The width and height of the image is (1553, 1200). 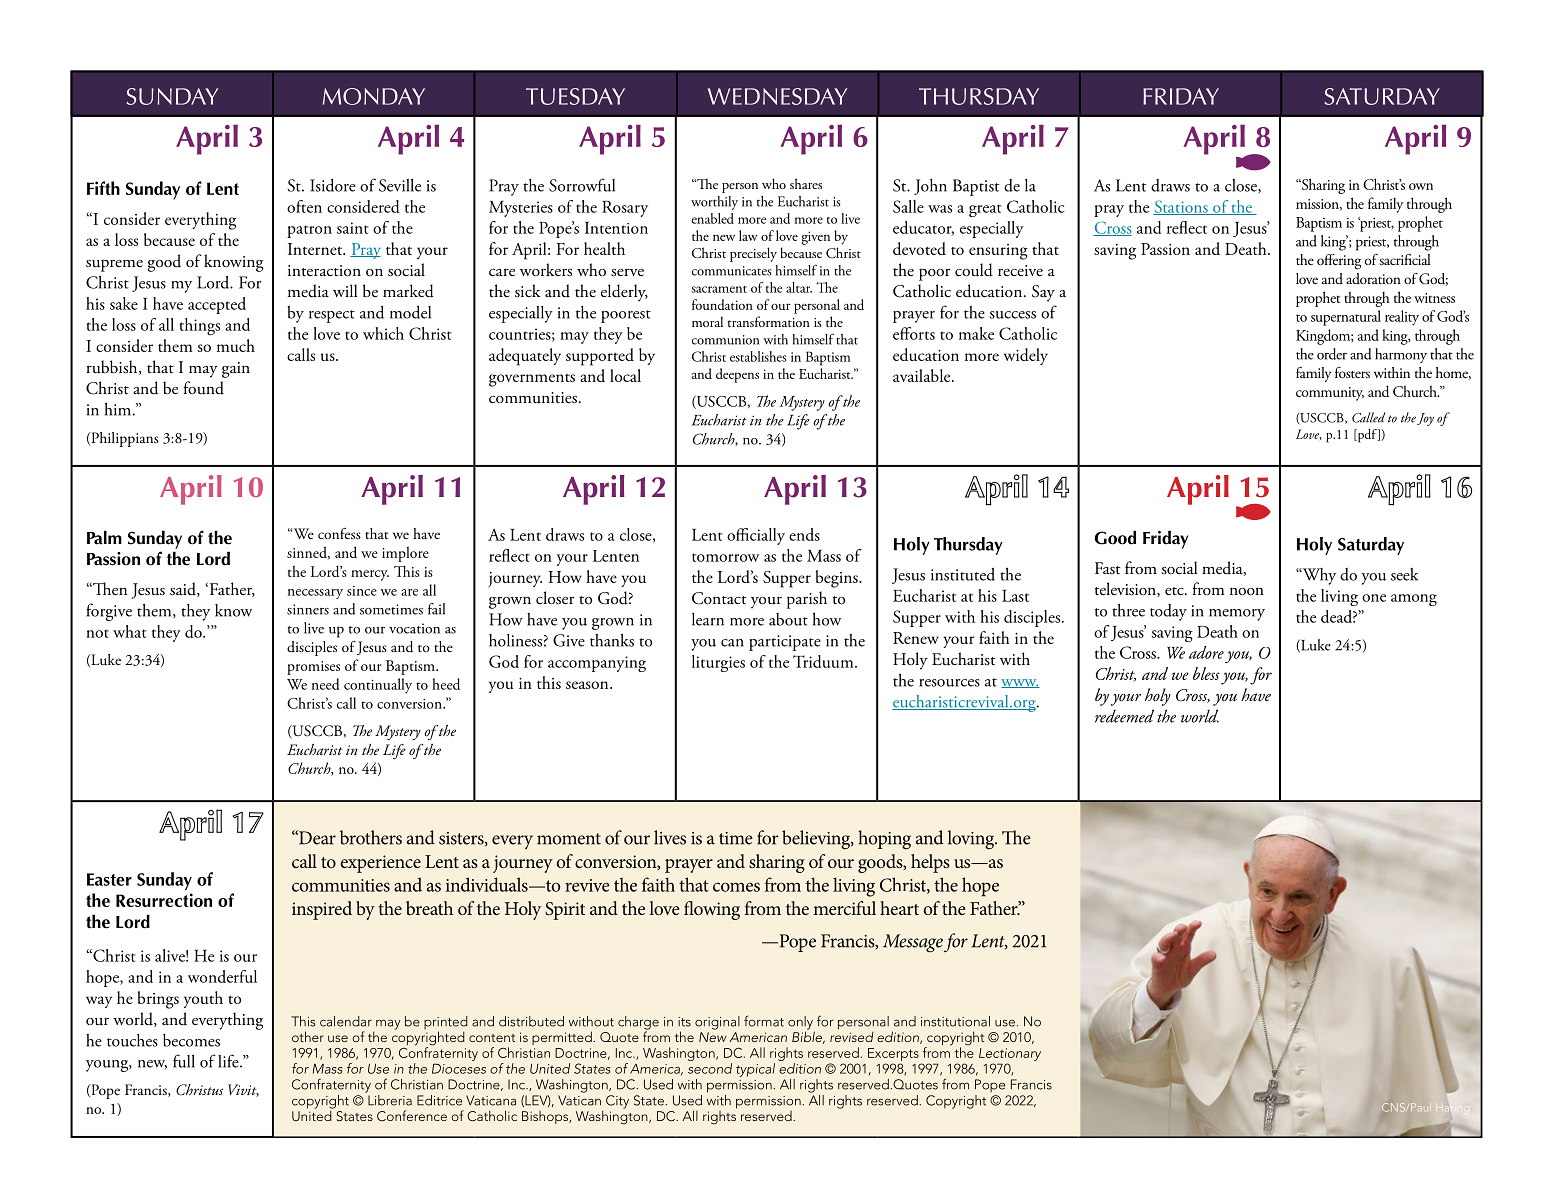 I want to click on full, so click(x=184, y=1061).
